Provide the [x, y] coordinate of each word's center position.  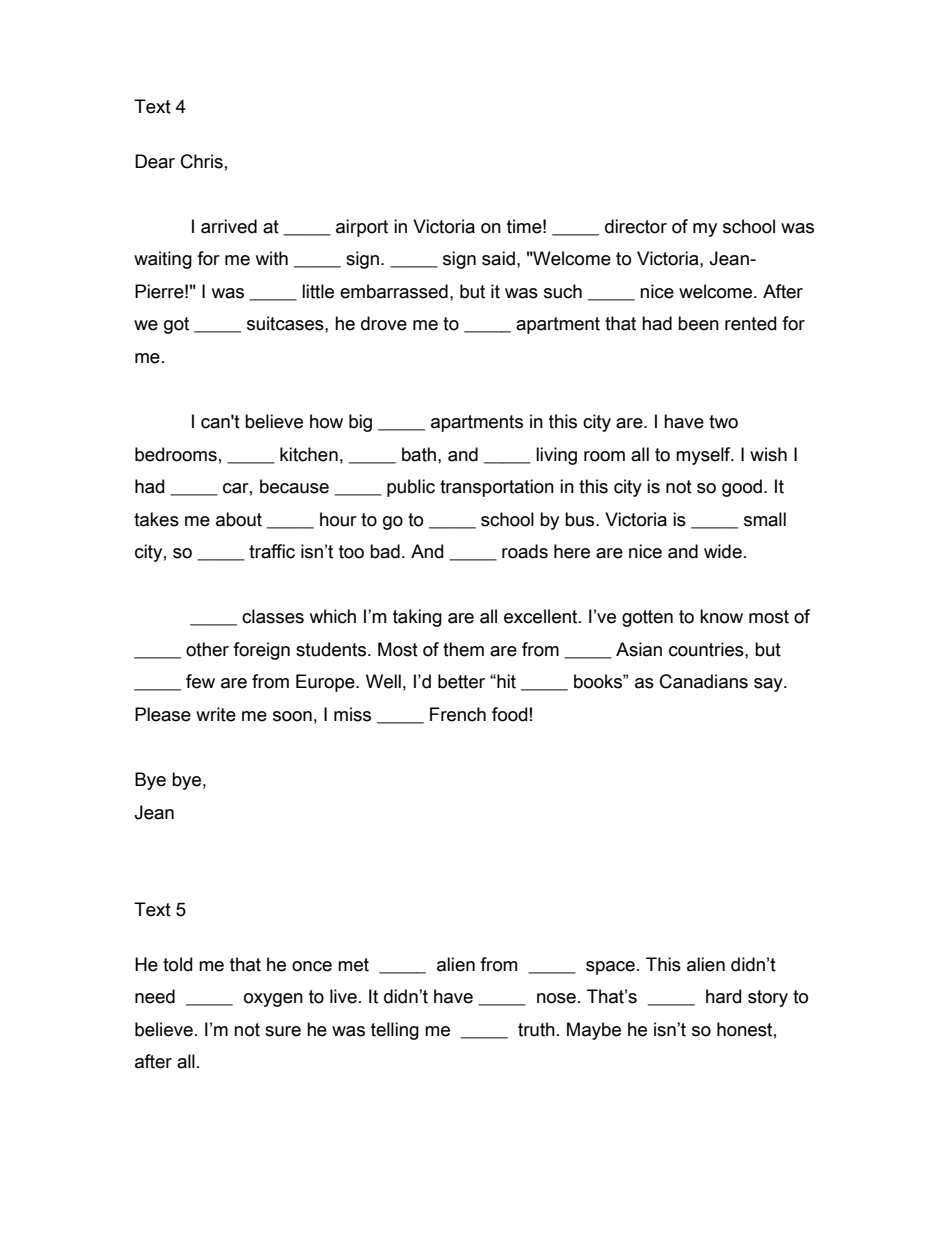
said [498, 258]
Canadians [704, 681]
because [294, 486]
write [216, 714]
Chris [202, 161]
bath [420, 454]
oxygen [273, 1000]
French [458, 714]
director [636, 226]
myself [704, 456]
